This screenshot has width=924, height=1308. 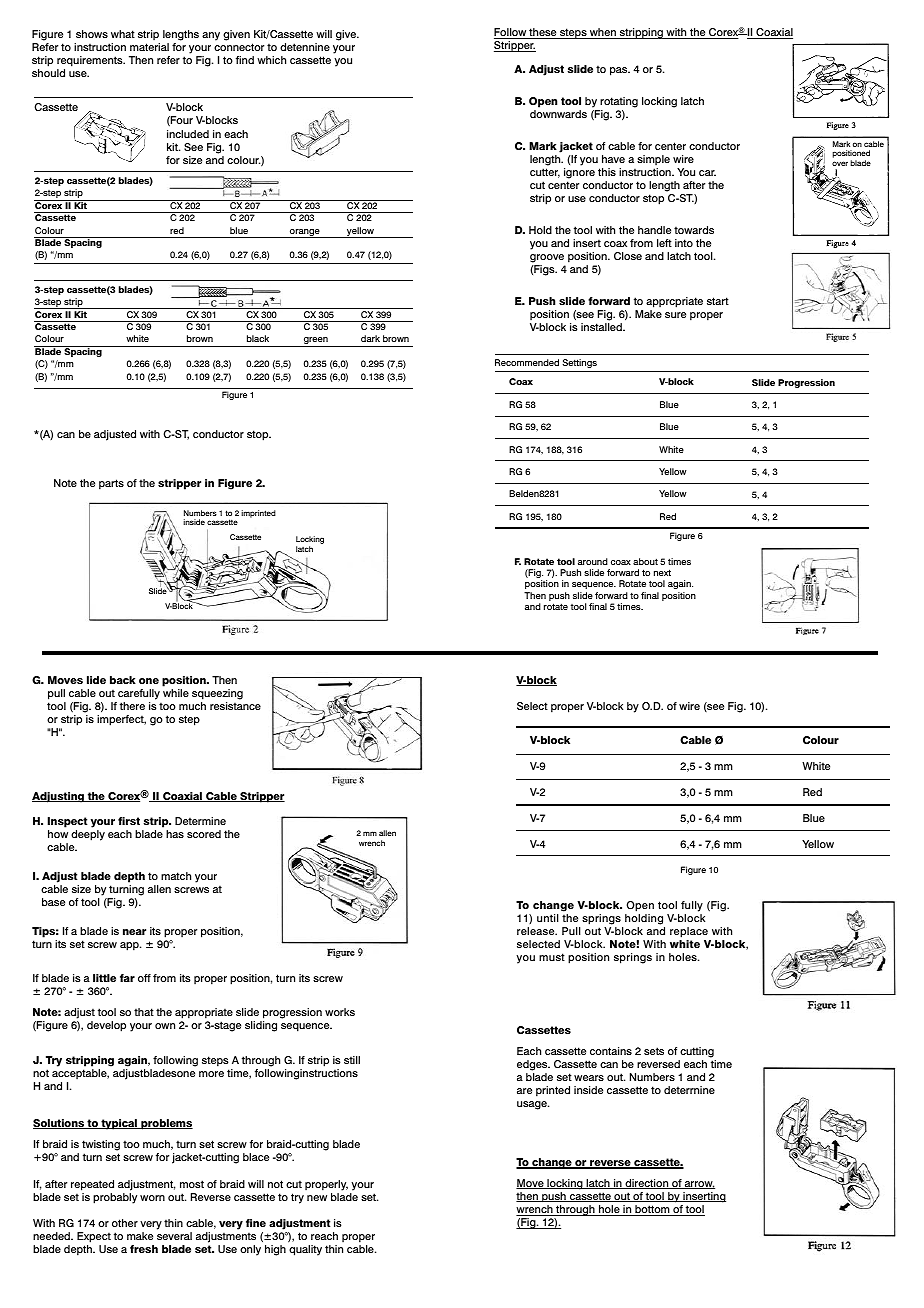 What do you see at coordinates (662, 572) in the screenshot?
I see `next` at bounding box center [662, 572].
